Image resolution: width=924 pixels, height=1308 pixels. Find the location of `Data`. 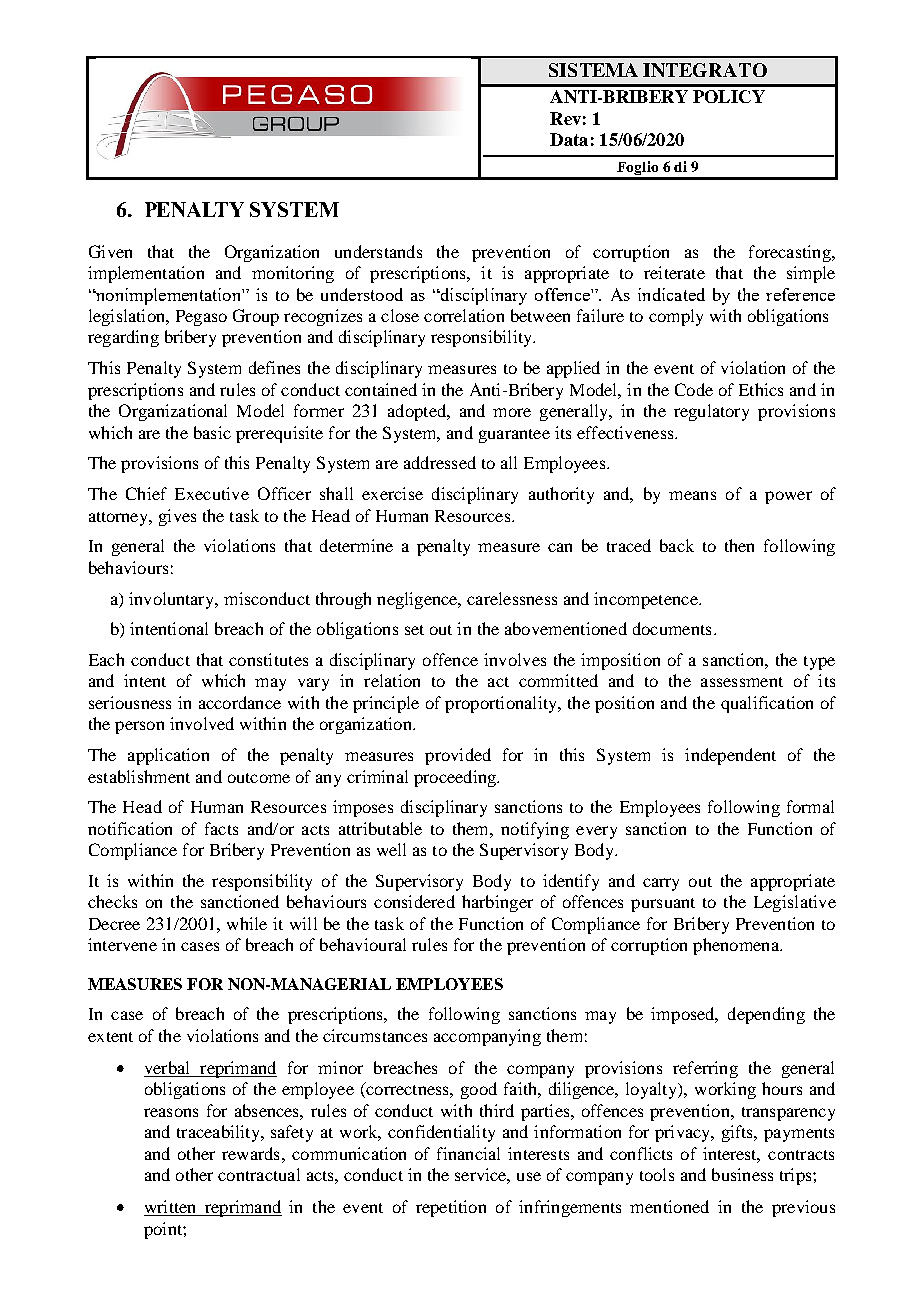

Data is located at coordinates (569, 139).
